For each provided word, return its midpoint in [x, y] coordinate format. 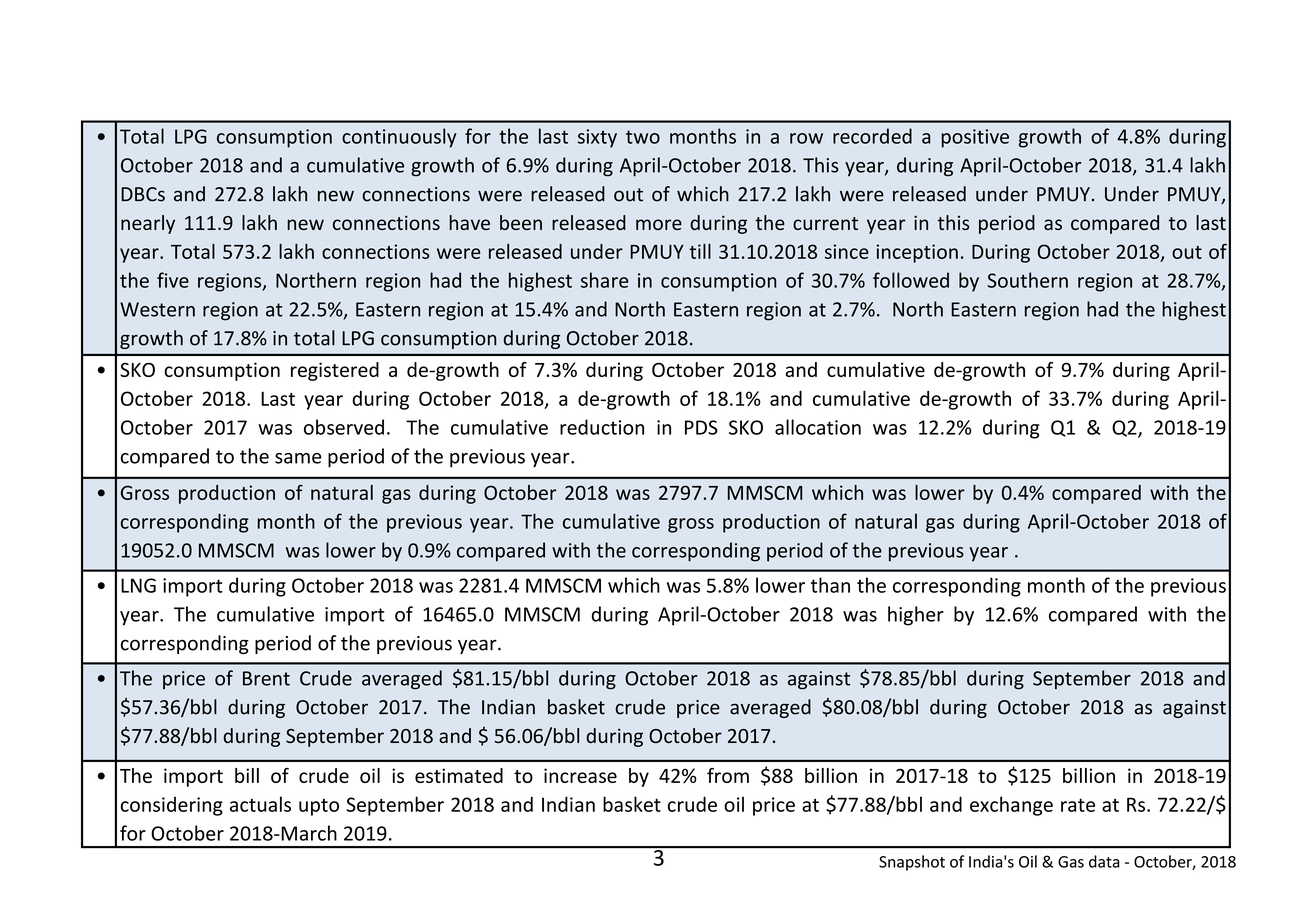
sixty [597, 138]
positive [975, 138]
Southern [1027, 280]
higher [916, 616]
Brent [266, 678]
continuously [399, 138]
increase [580, 775]
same [298, 458]
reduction [602, 427]
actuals [260, 804]
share [604, 280]
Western [157, 309]
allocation [818, 427]
